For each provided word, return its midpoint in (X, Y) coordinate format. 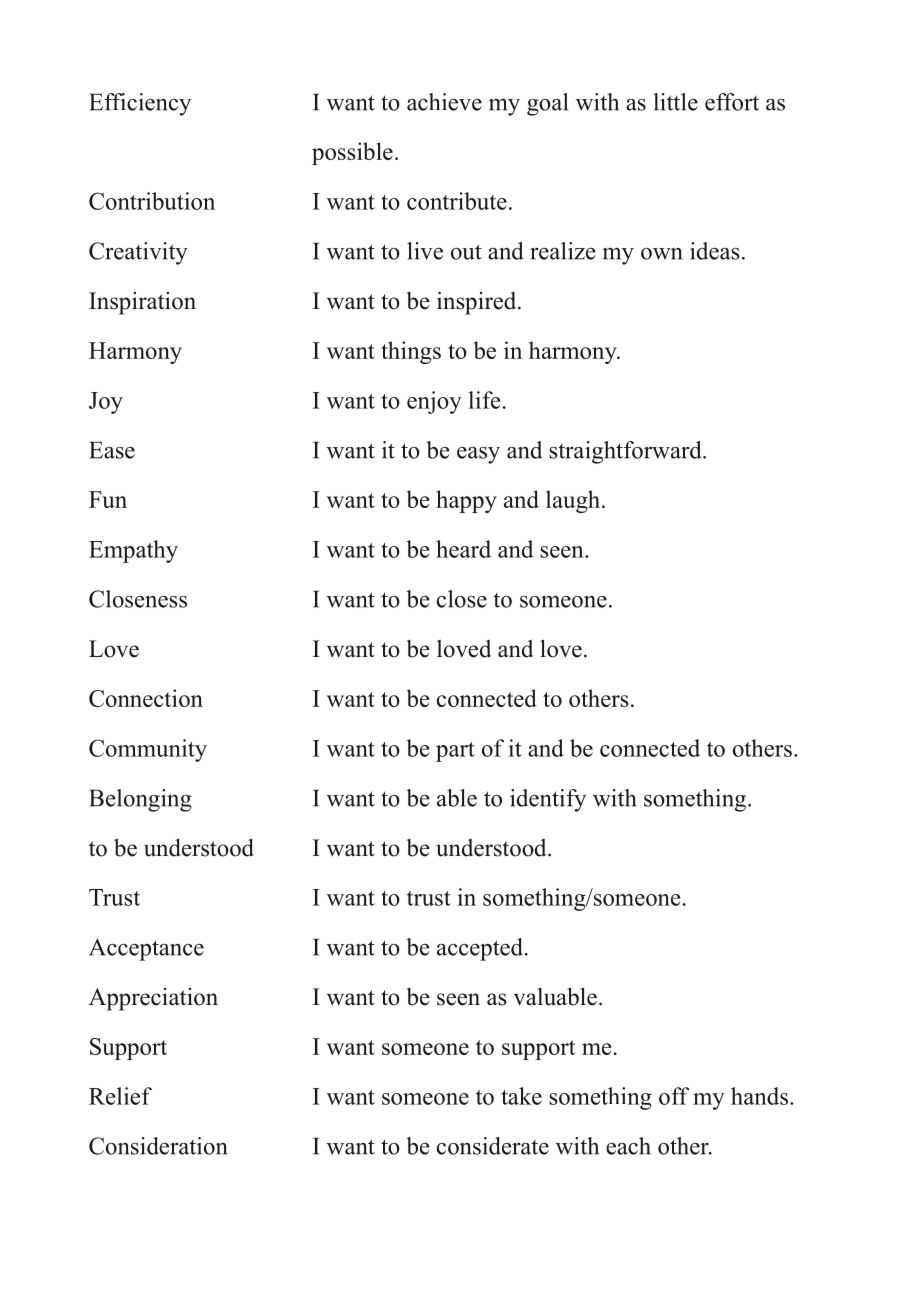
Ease (112, 450)
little (675, 102)
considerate (493, 1146)
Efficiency (140, 104)
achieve (444, 102)
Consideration (158, 1146)
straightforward (626, 452)
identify (548, 800)
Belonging (140, 800)
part (455, 752)
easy (478, 455)
